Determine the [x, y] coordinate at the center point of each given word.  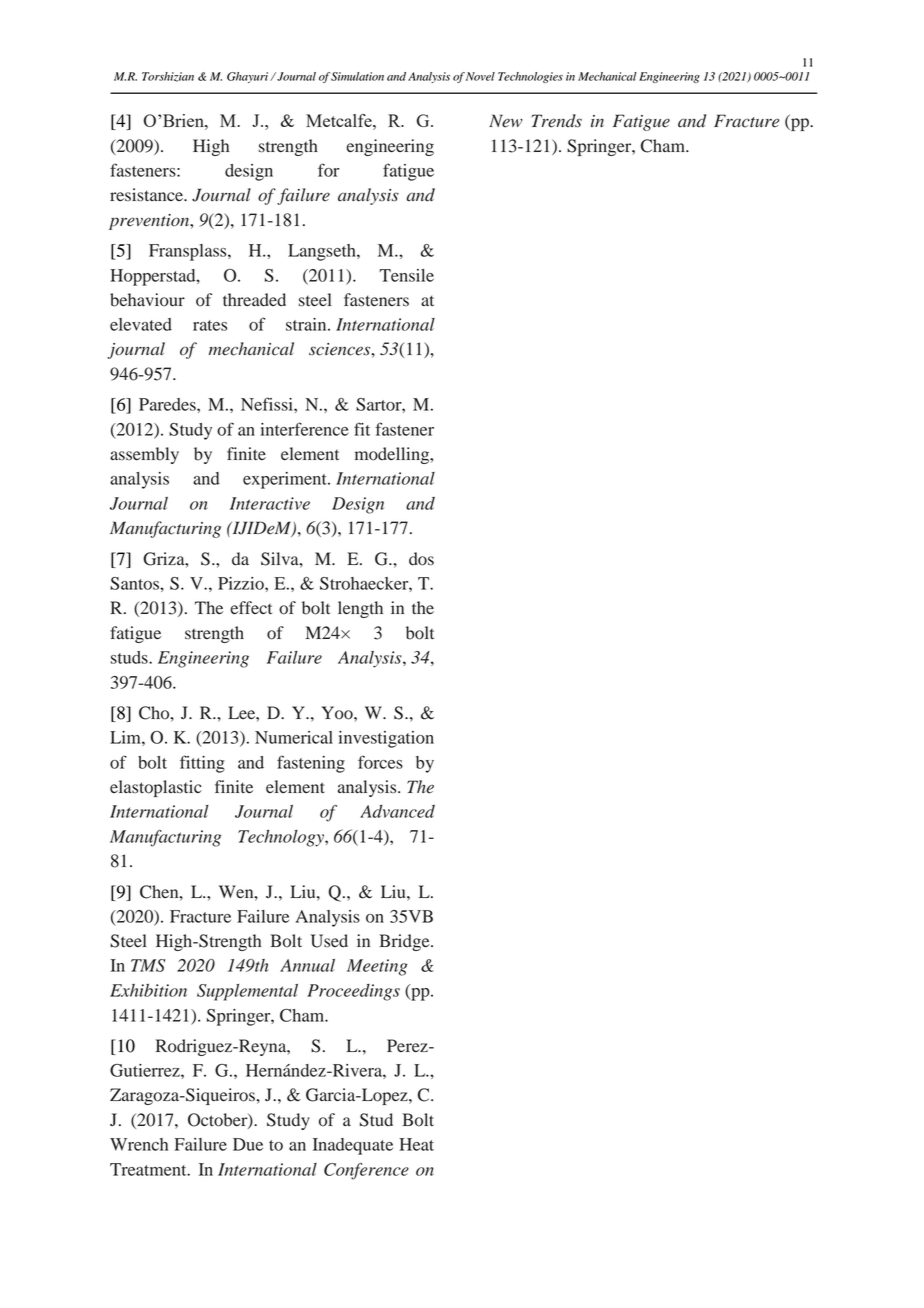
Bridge [405, 942]
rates [210, 325]
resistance [147, 195]
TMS [148, 965]
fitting [202, 764]
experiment [286, 480]
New [506, 121]
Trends [556, 121]
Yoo [338, 713]
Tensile [406, 275]
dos [421, 559]
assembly [144, 455]
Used [329, 941]
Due [248, 1144]
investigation [386, 739]
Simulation [357, 76]
